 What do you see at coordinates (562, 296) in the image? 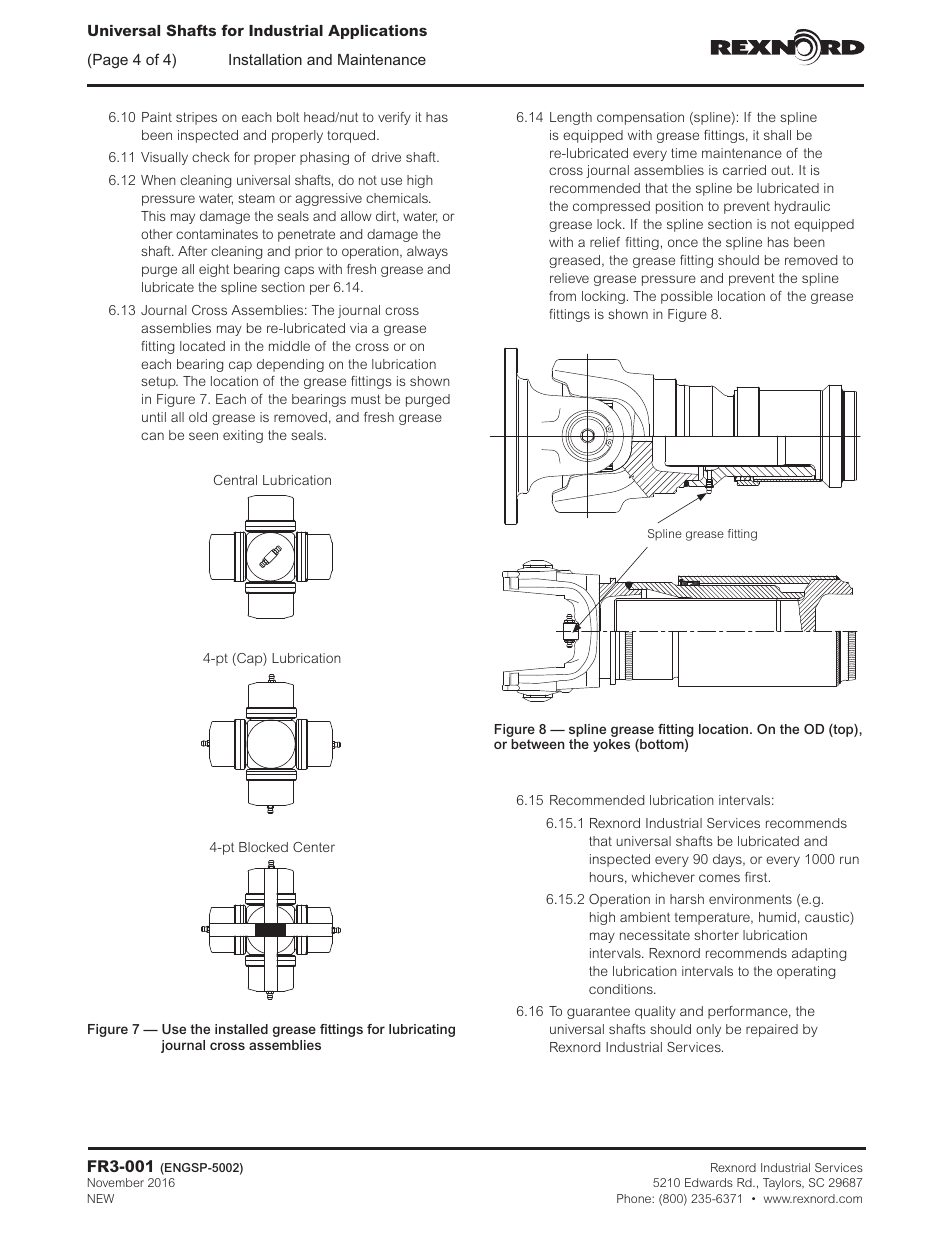
I see `from` at bounding box center [562, 296].
